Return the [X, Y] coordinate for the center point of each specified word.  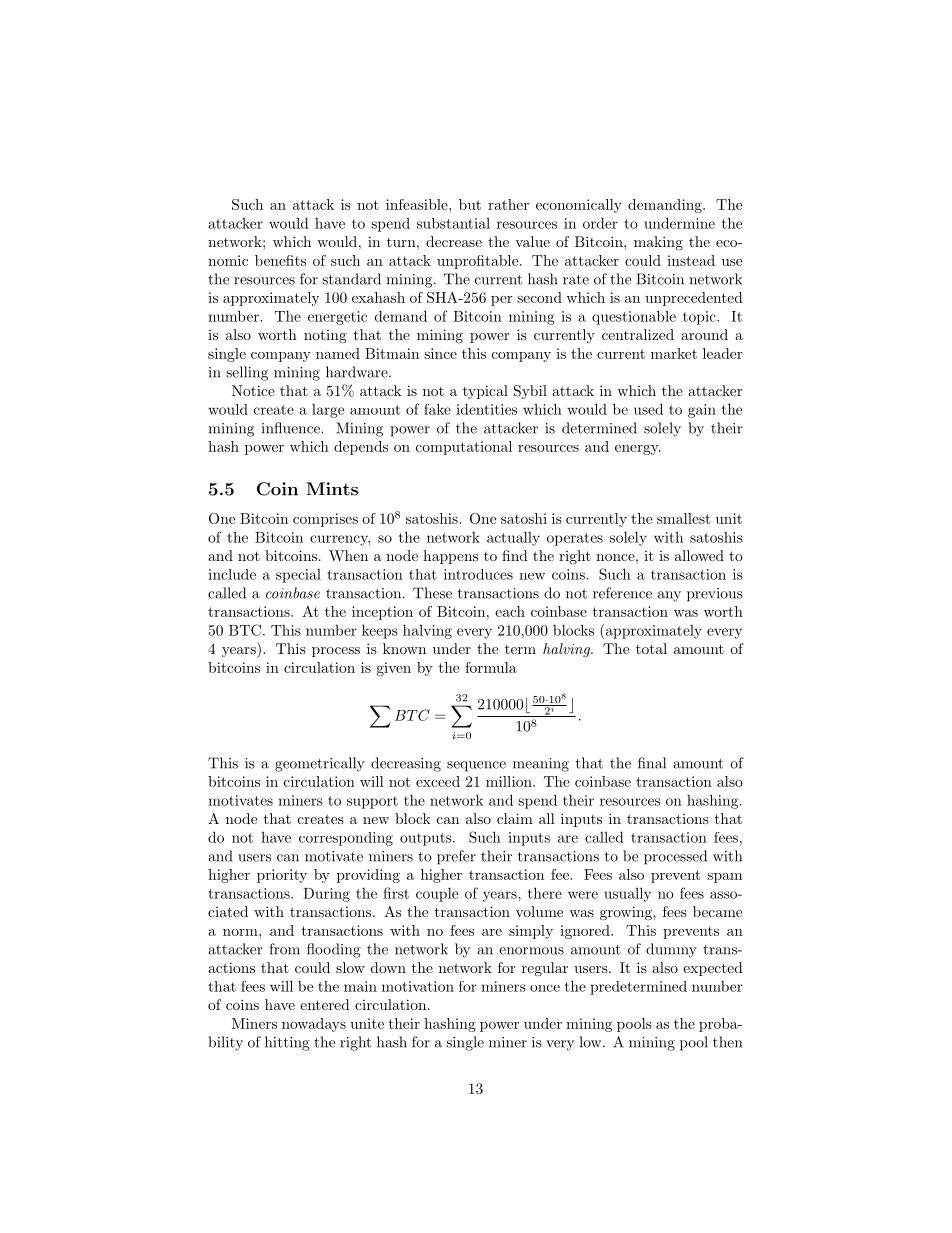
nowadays [314, 1025]
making [658, 243]
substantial [453, 223]
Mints [332, 489]
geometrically [320, 764]
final [652, 763]
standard [351, 279]
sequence [476, 766]
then [727, 1042]
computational [464, 448]
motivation [418, 986]
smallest [683, 518]
